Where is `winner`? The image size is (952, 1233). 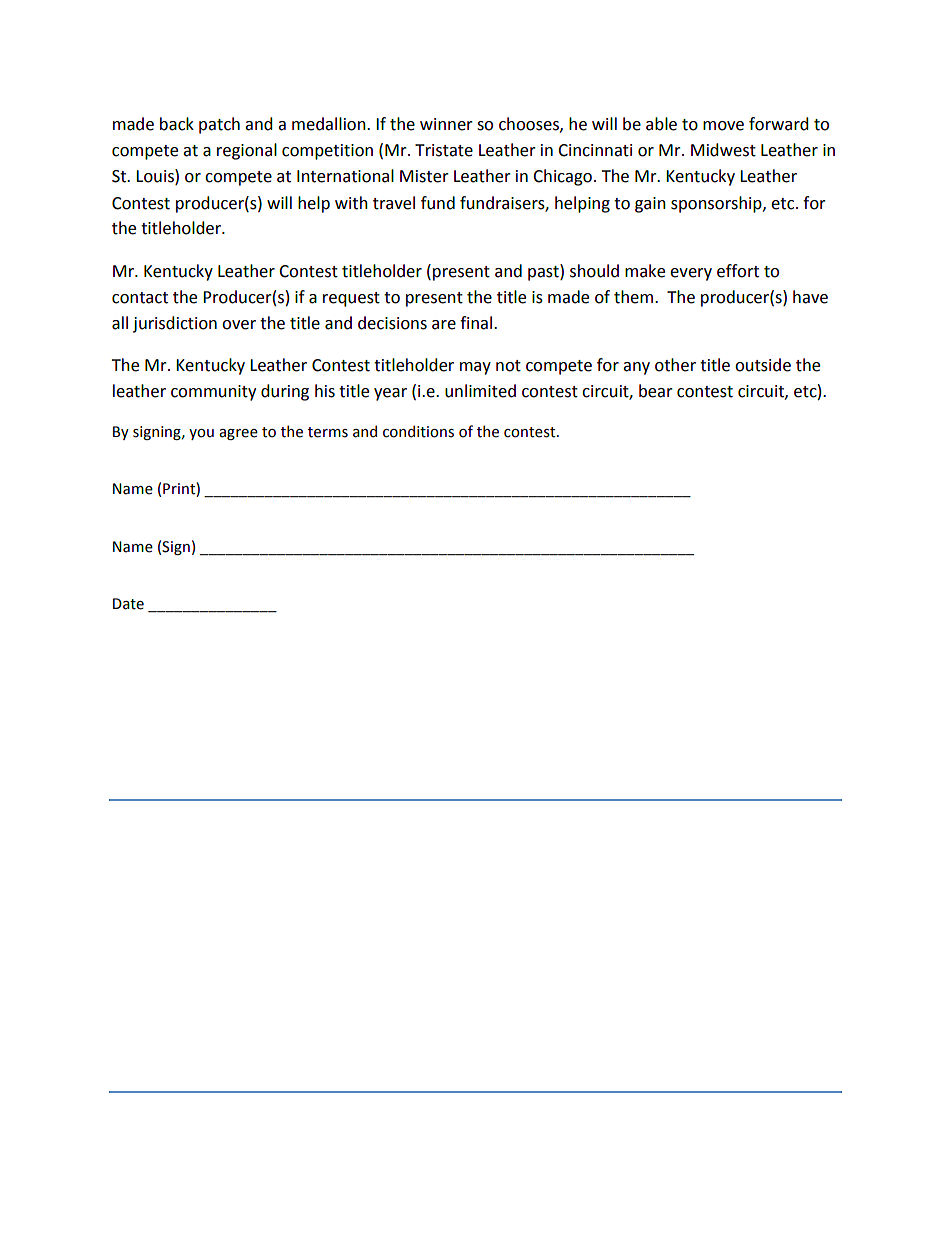
winner is located at coordinates (446, 124).
